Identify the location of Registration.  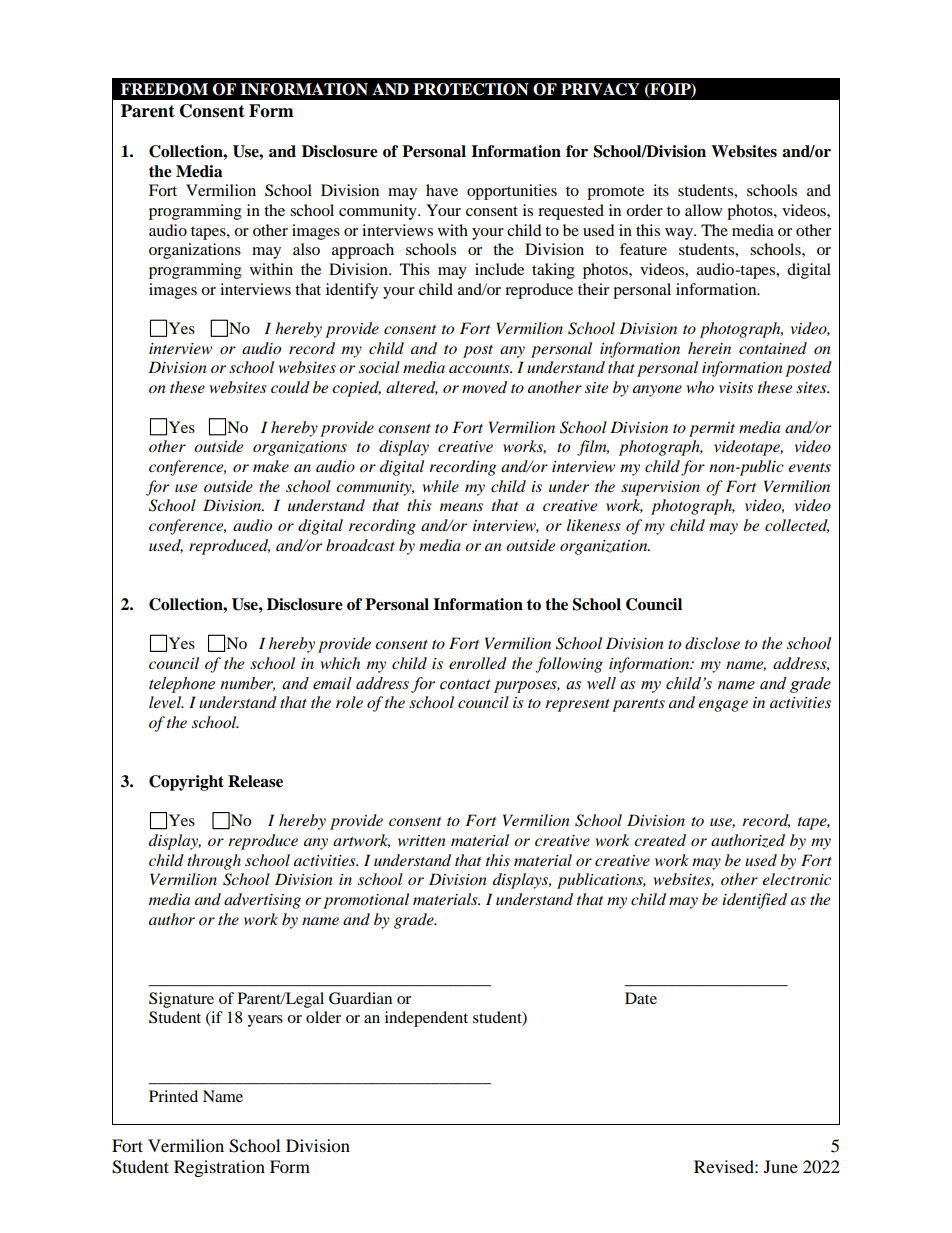
(219, 1168).
